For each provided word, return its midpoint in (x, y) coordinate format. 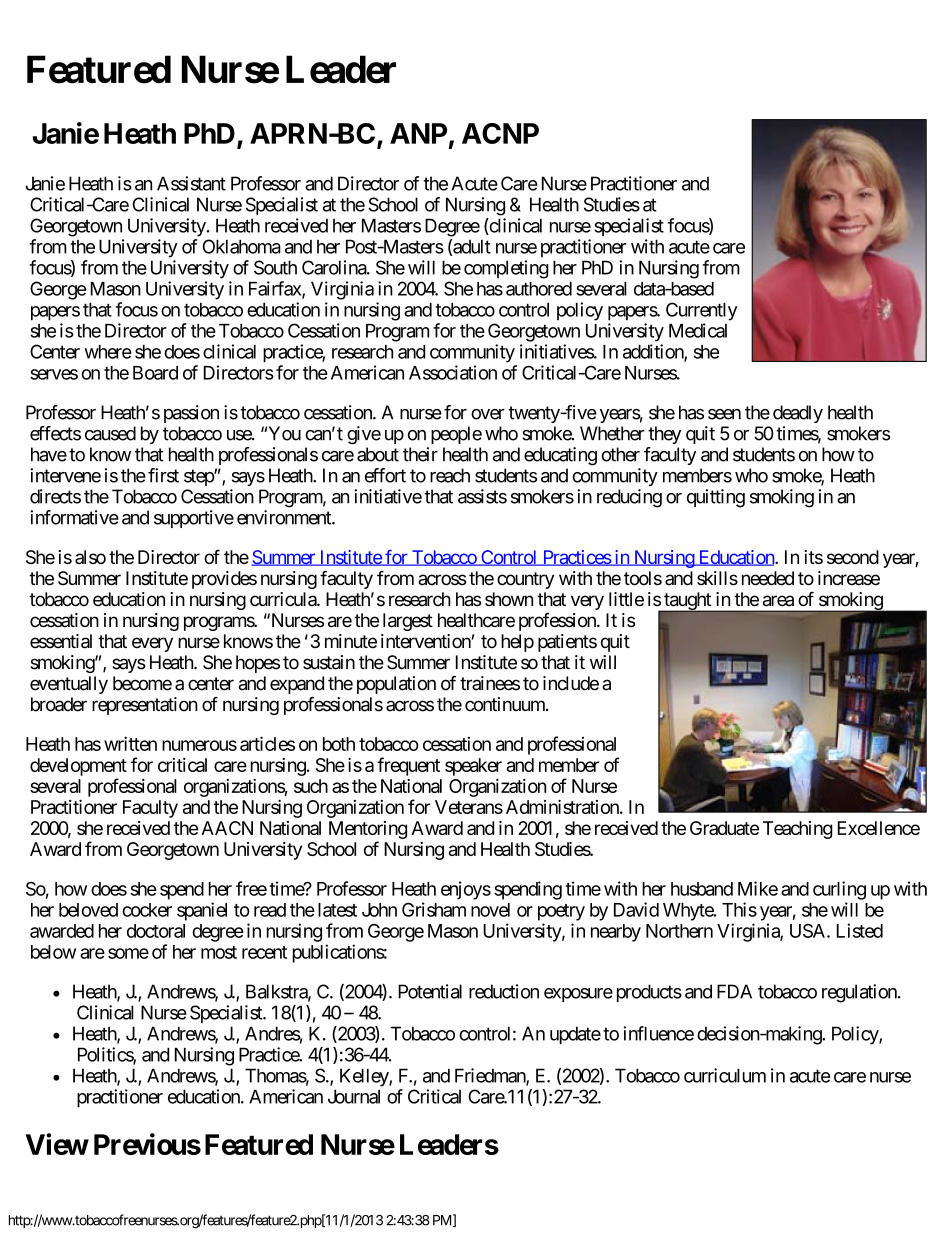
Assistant (191, 183)
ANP (418, 133)
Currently (701, 311)
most (219, 952)
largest (408, 622)
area (778, 601)
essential (61, 641)
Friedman (491, 1076)
